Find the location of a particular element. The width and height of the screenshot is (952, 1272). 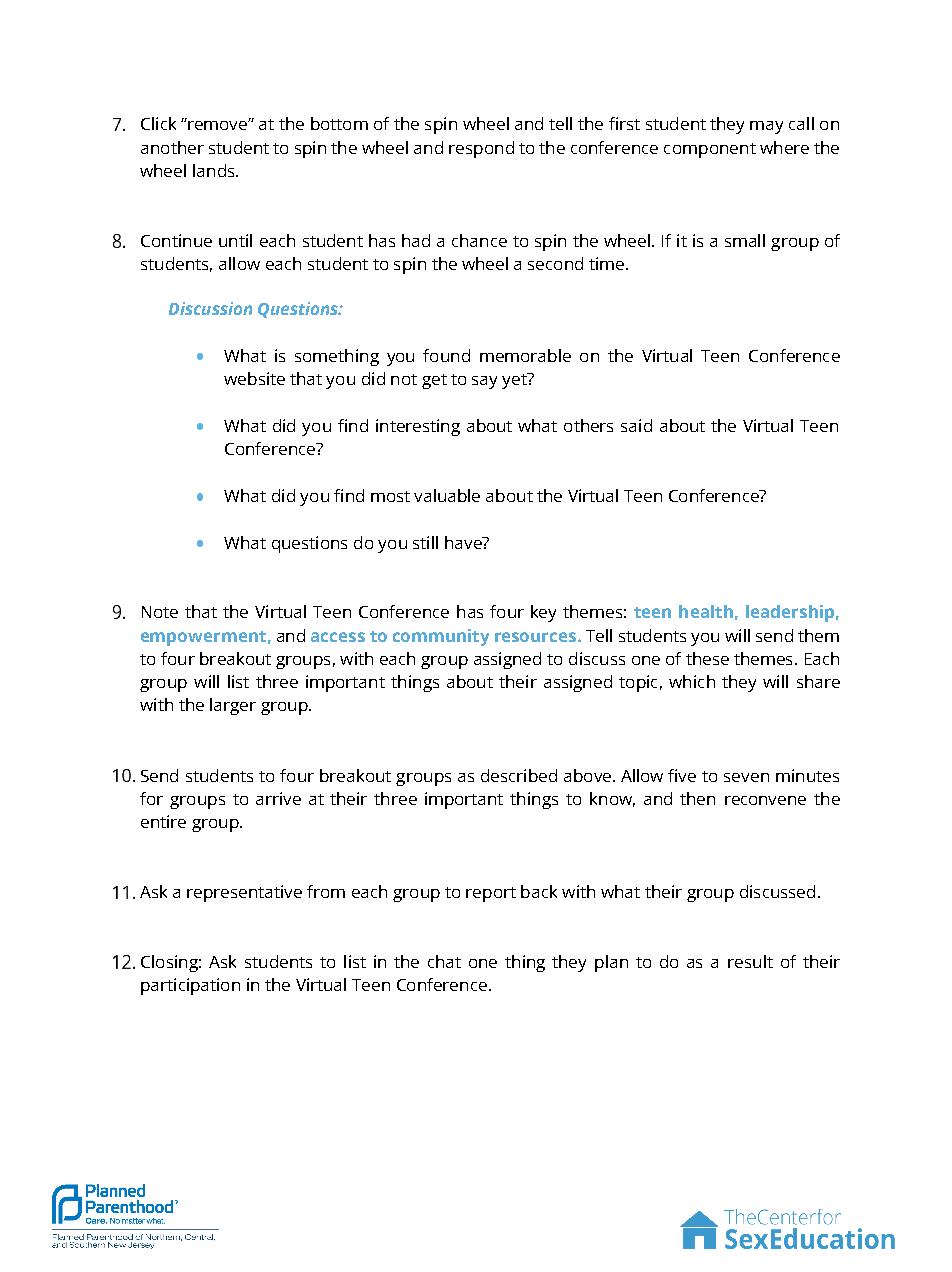

chat is located at coordinates (444, 961).
